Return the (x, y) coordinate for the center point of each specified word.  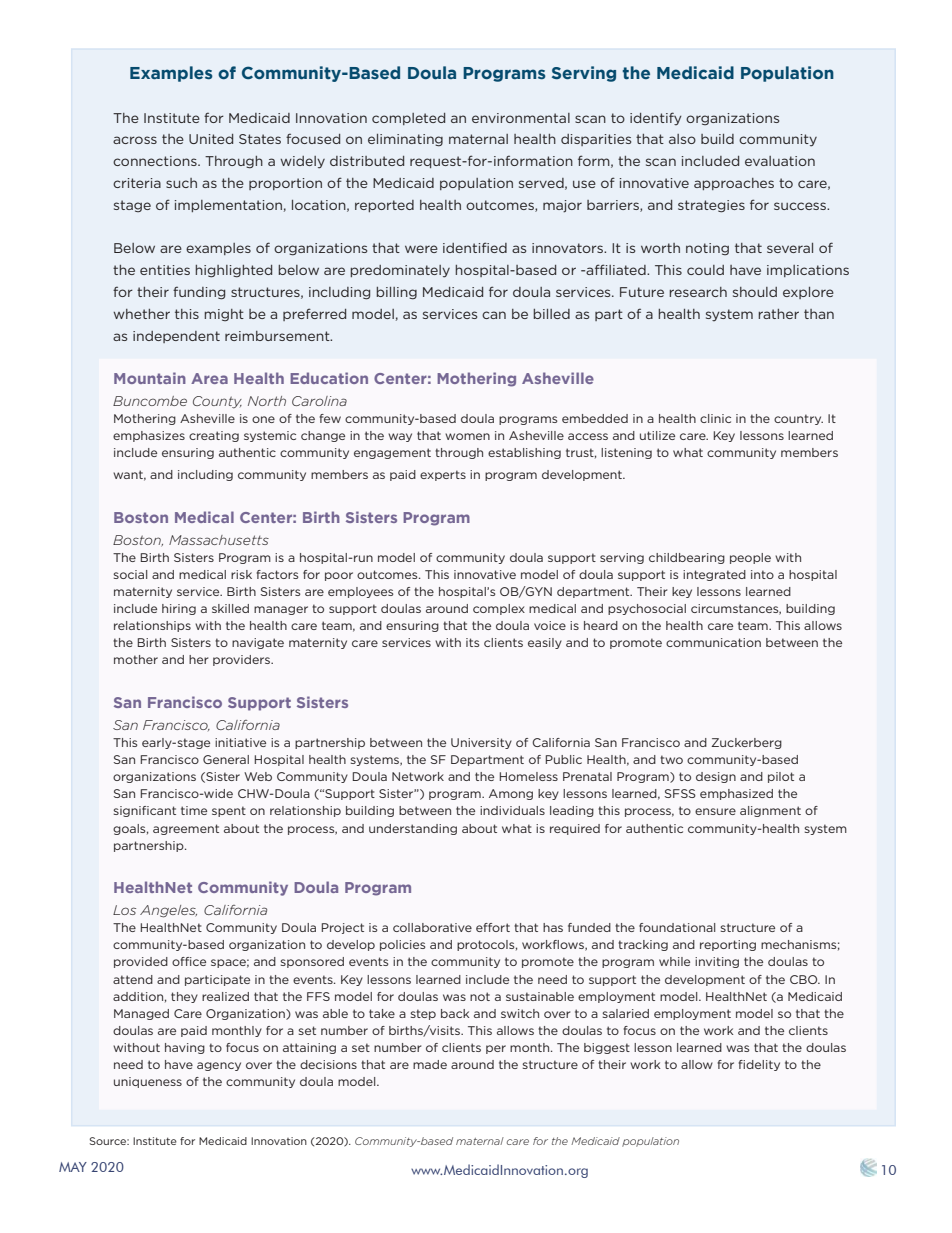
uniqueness (148, 1082)
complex (499, 609)
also (682, 139)
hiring (179, 609)
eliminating (405, 140)
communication (713, 642)
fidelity (759, 1065)
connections (156, 161)
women (467, 436)
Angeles (168, 911)
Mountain (150, 378)
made (430, 1064)
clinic (715, 418)
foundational (677, 927)
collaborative (432, 927)
